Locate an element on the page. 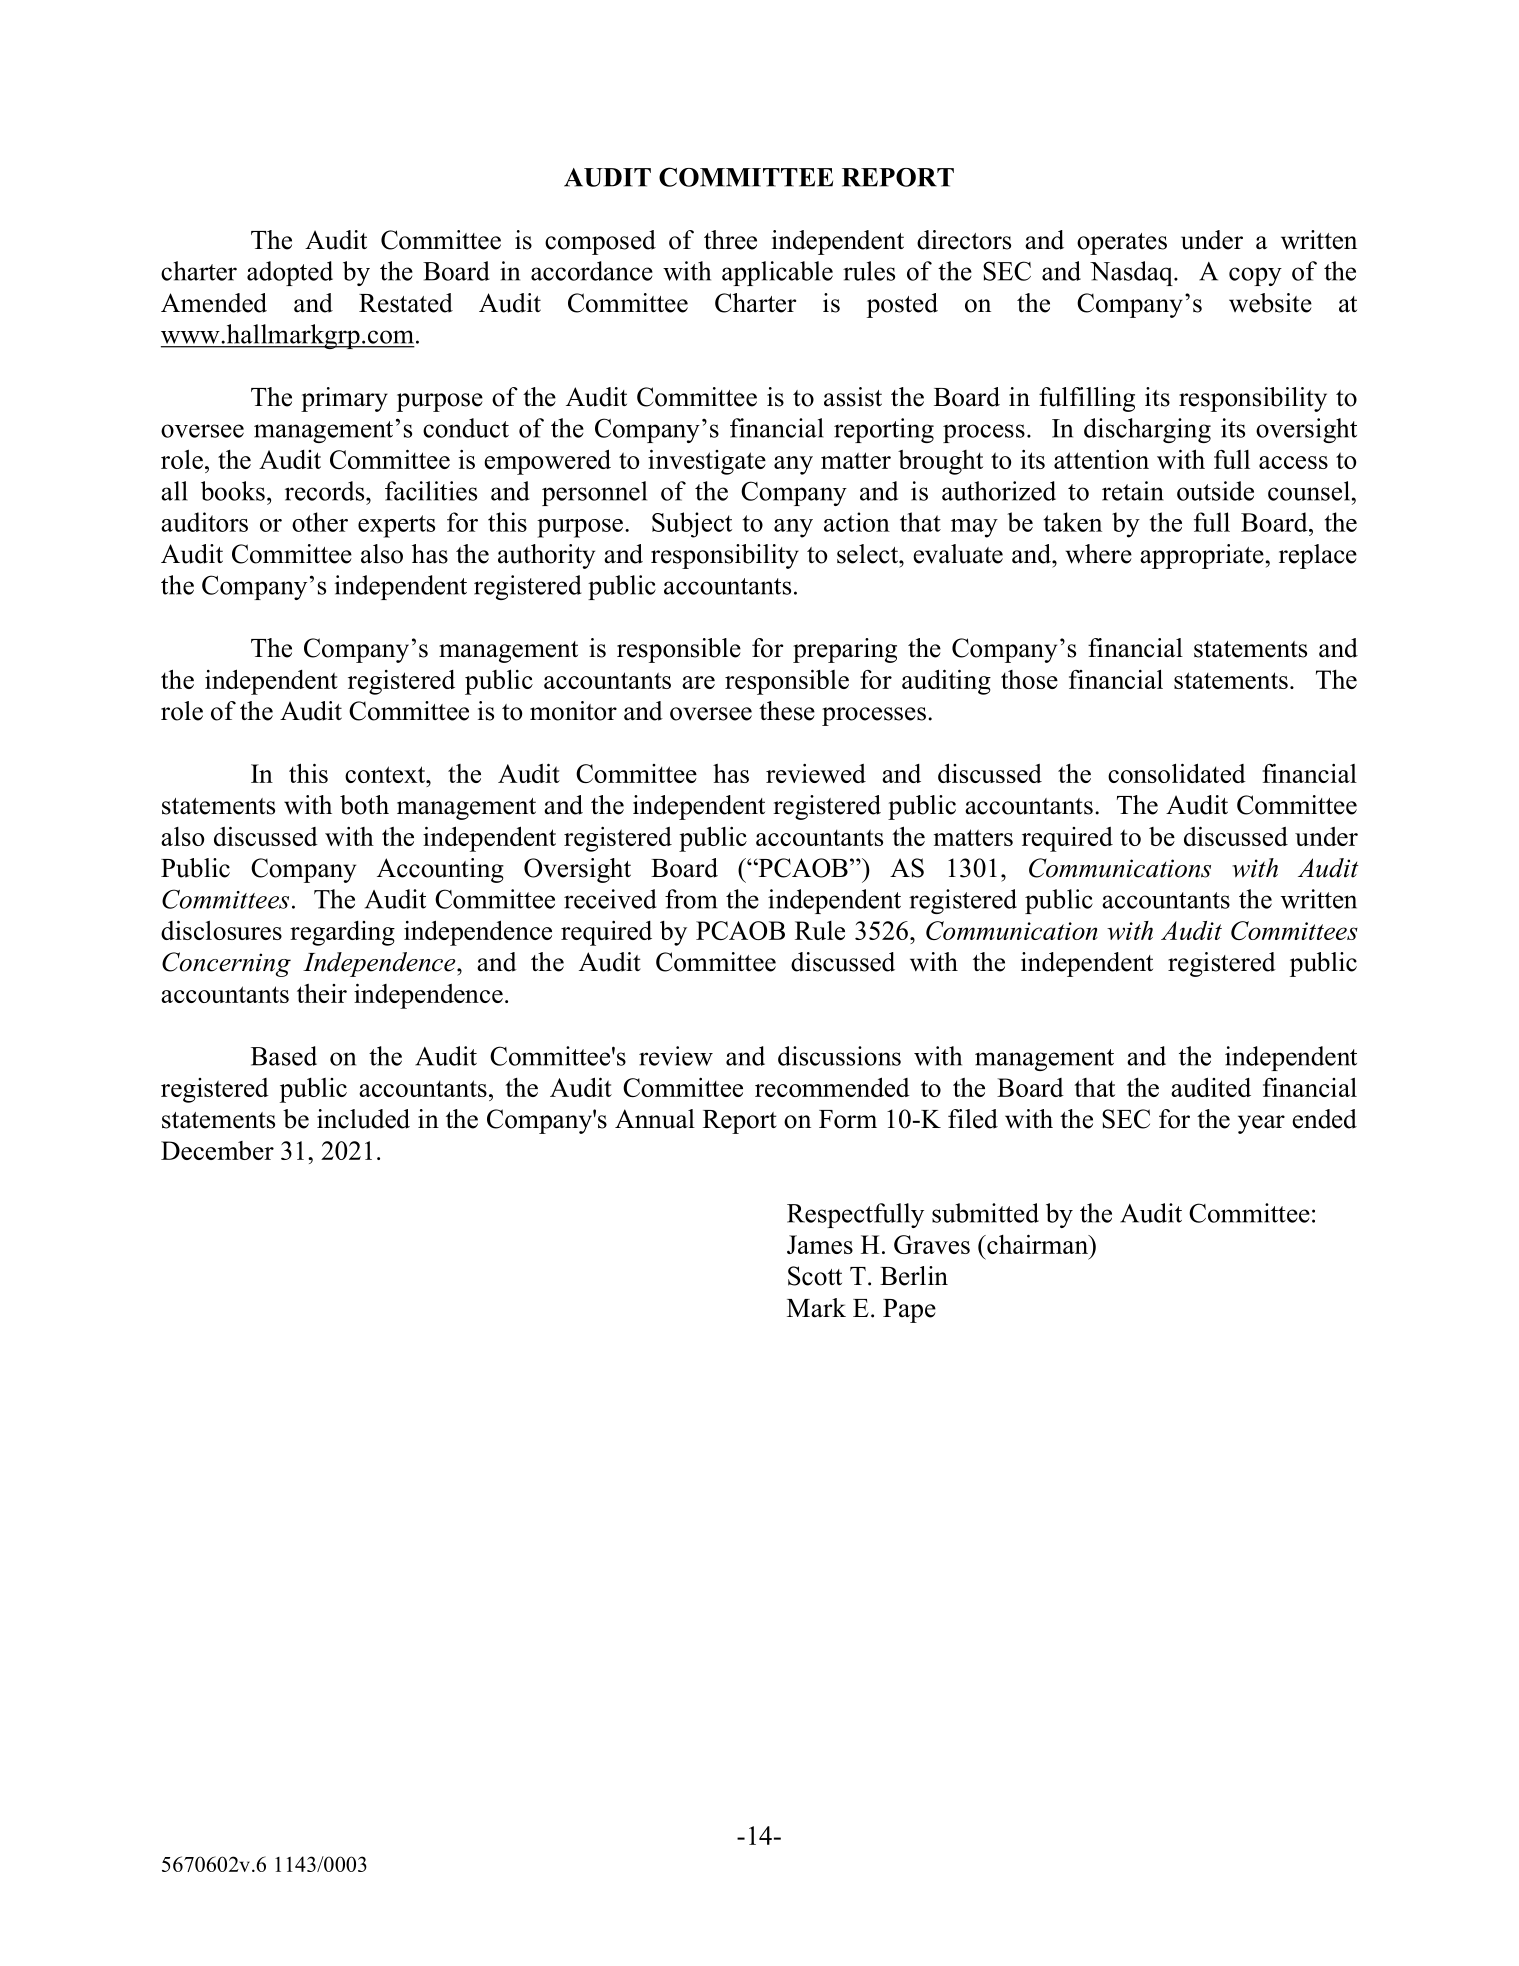 The width and height of the document is (1519, 1966). Based is located at coordinates (284, 1056).
